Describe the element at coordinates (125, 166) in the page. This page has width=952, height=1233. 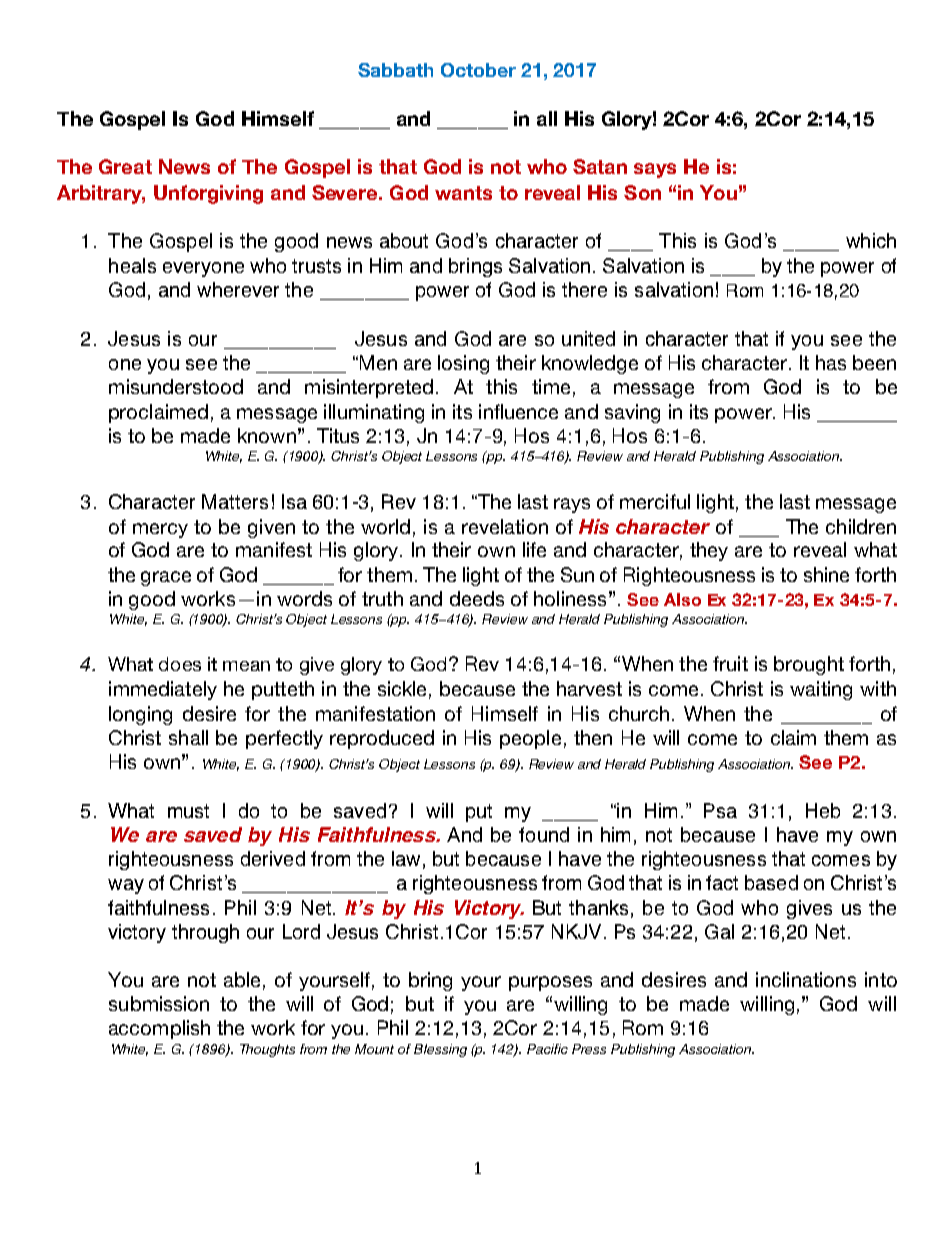
I see `Great` at that location.
